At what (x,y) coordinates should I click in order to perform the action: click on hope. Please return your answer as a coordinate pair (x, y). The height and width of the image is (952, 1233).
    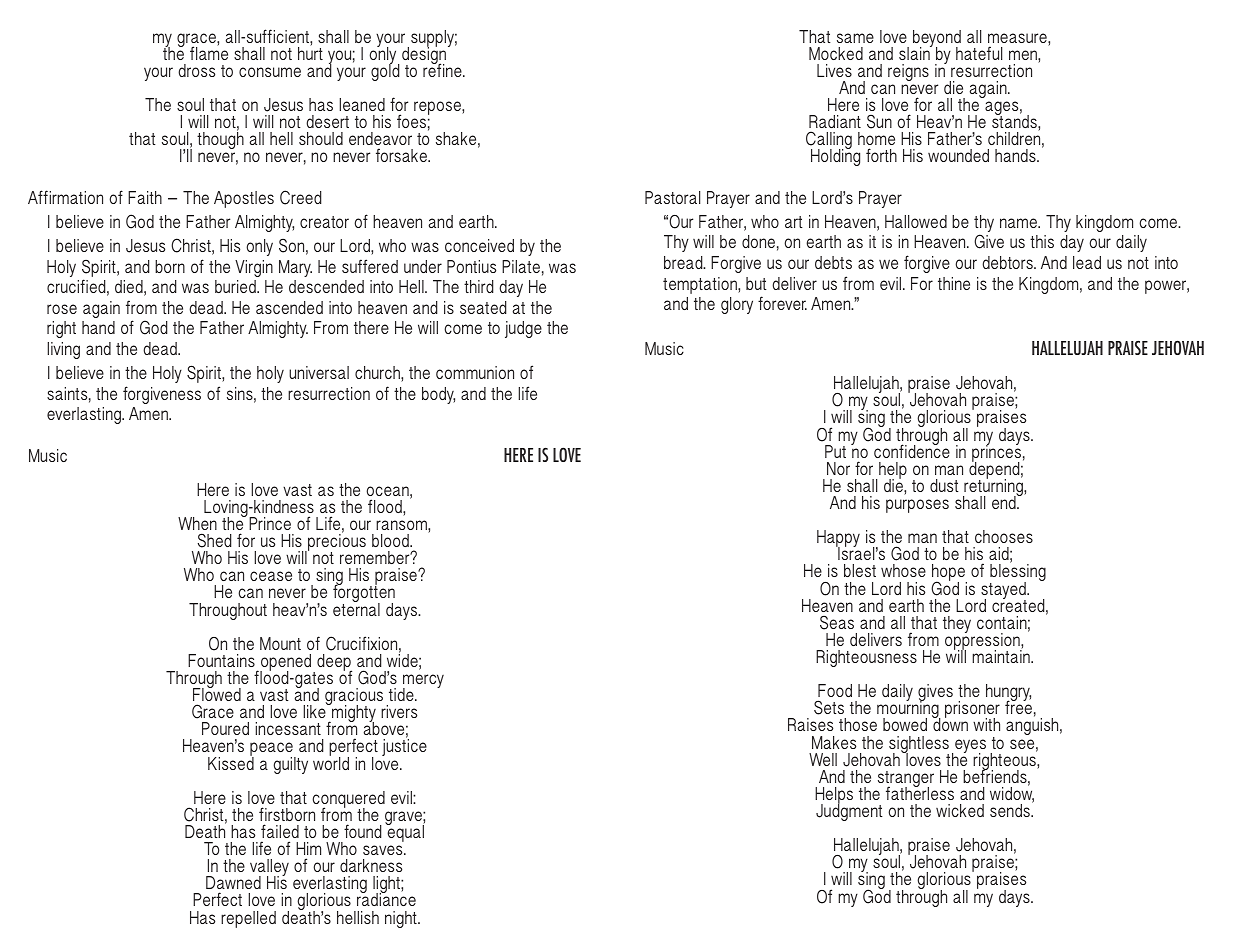
    Looking at the image, I should click on (949, 574).
